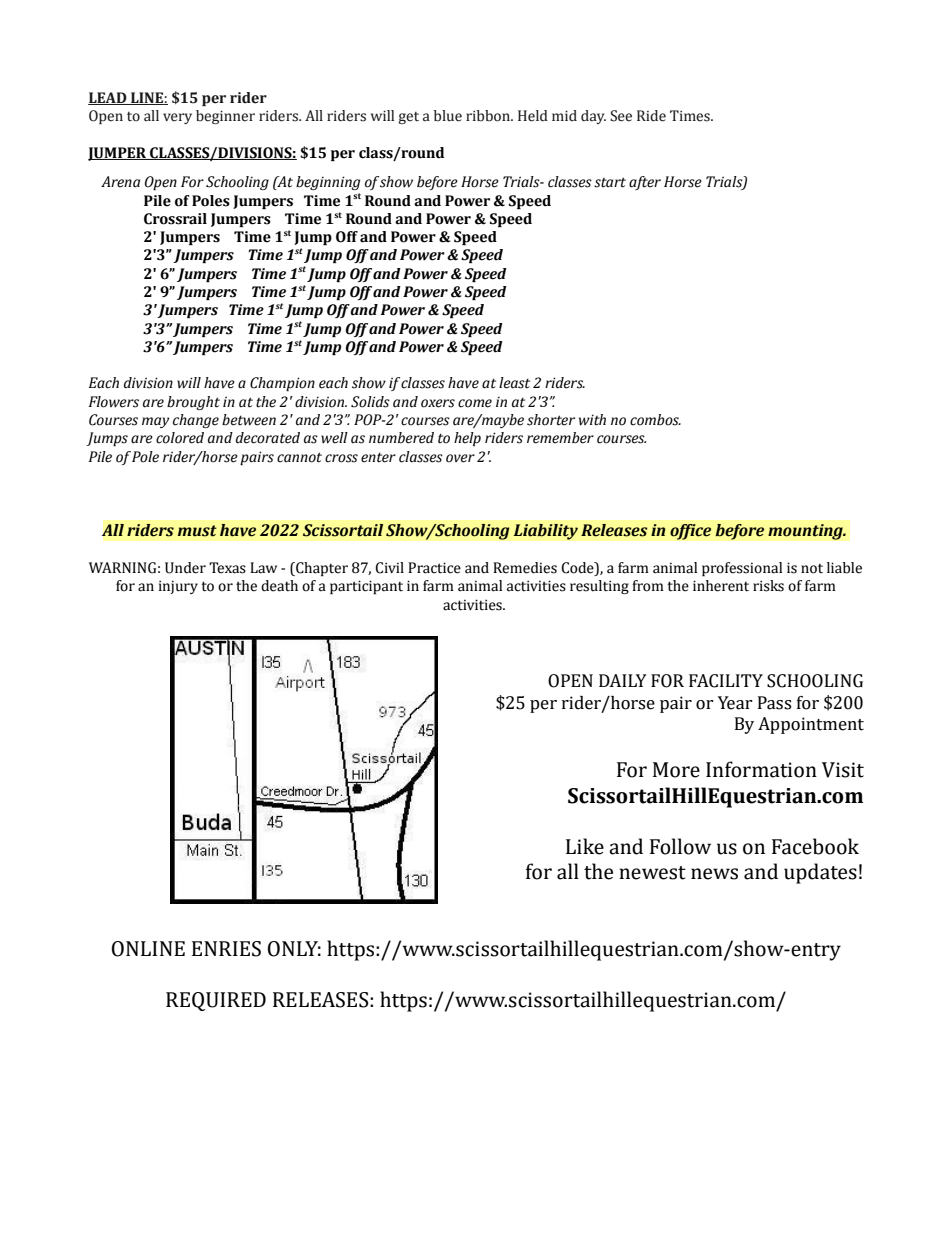 Image resolution: width=952 pixels, height=1233 pixels. What do you see at coordinates (216, 1001) in the screenshot?
I see `REQUIRED` at bounding box center [216, 1001].
